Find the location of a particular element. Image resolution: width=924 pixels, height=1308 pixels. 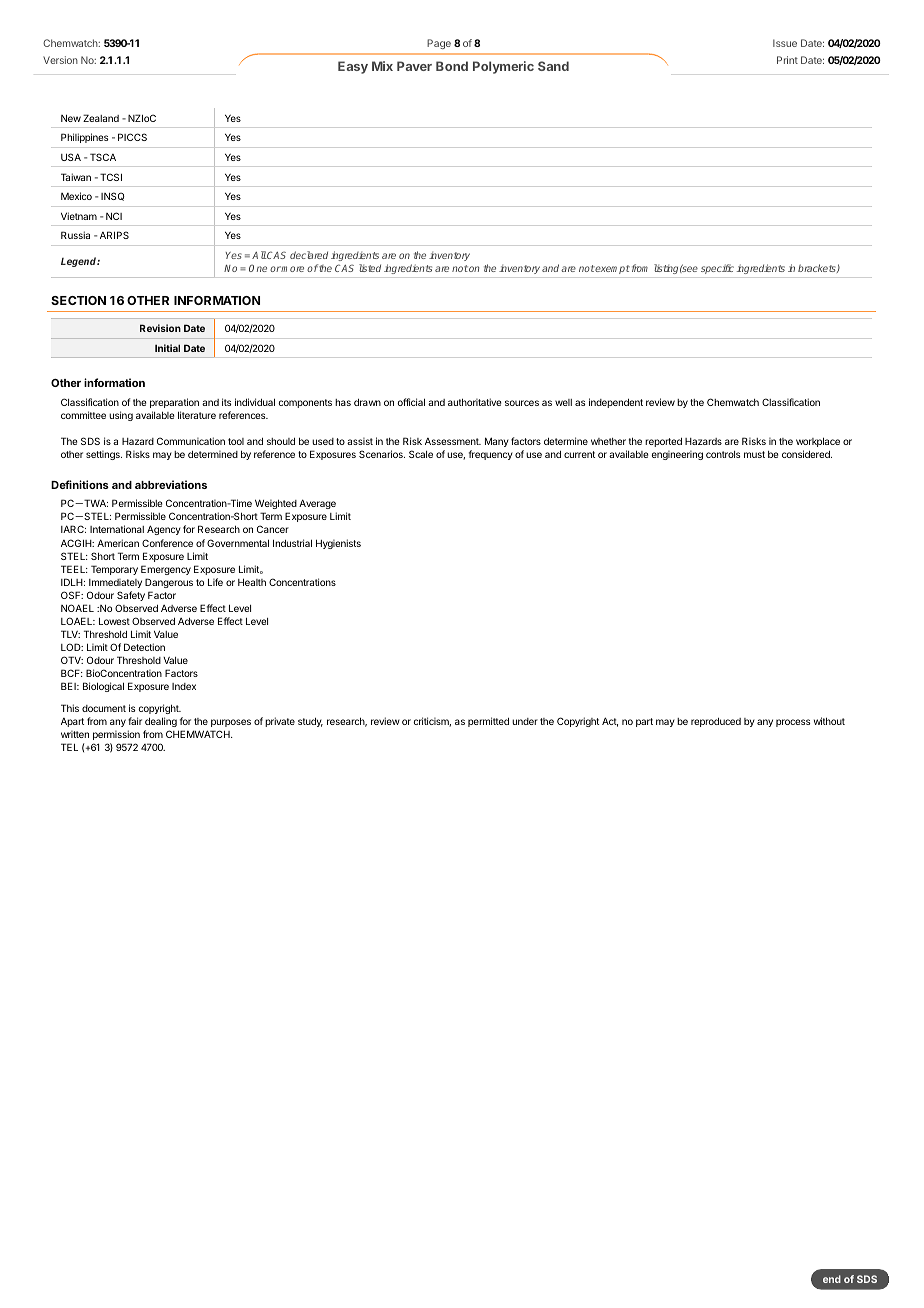

Version is located at coordinates (60, 60).
